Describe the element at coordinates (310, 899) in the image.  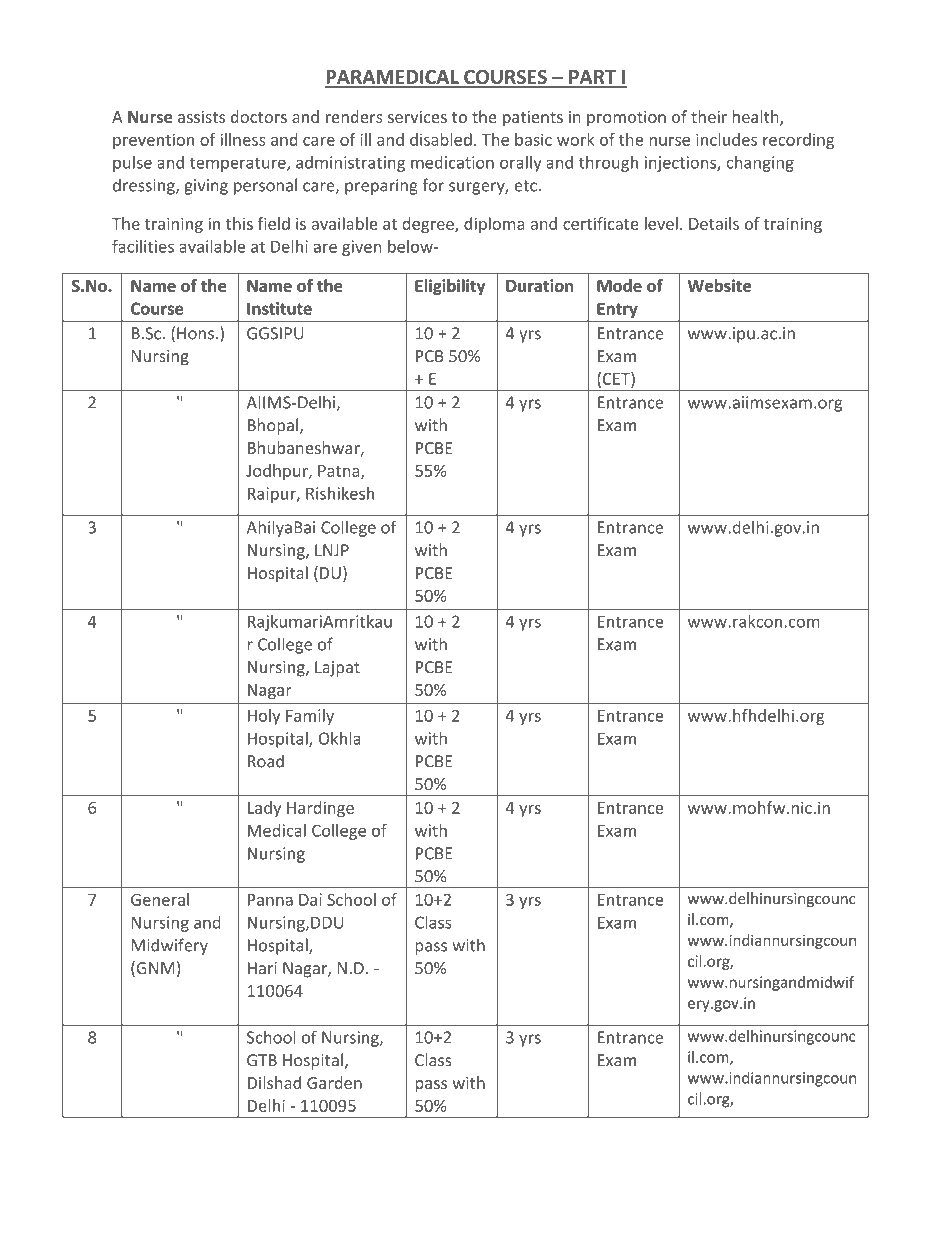
I see `Dai` at that location.
